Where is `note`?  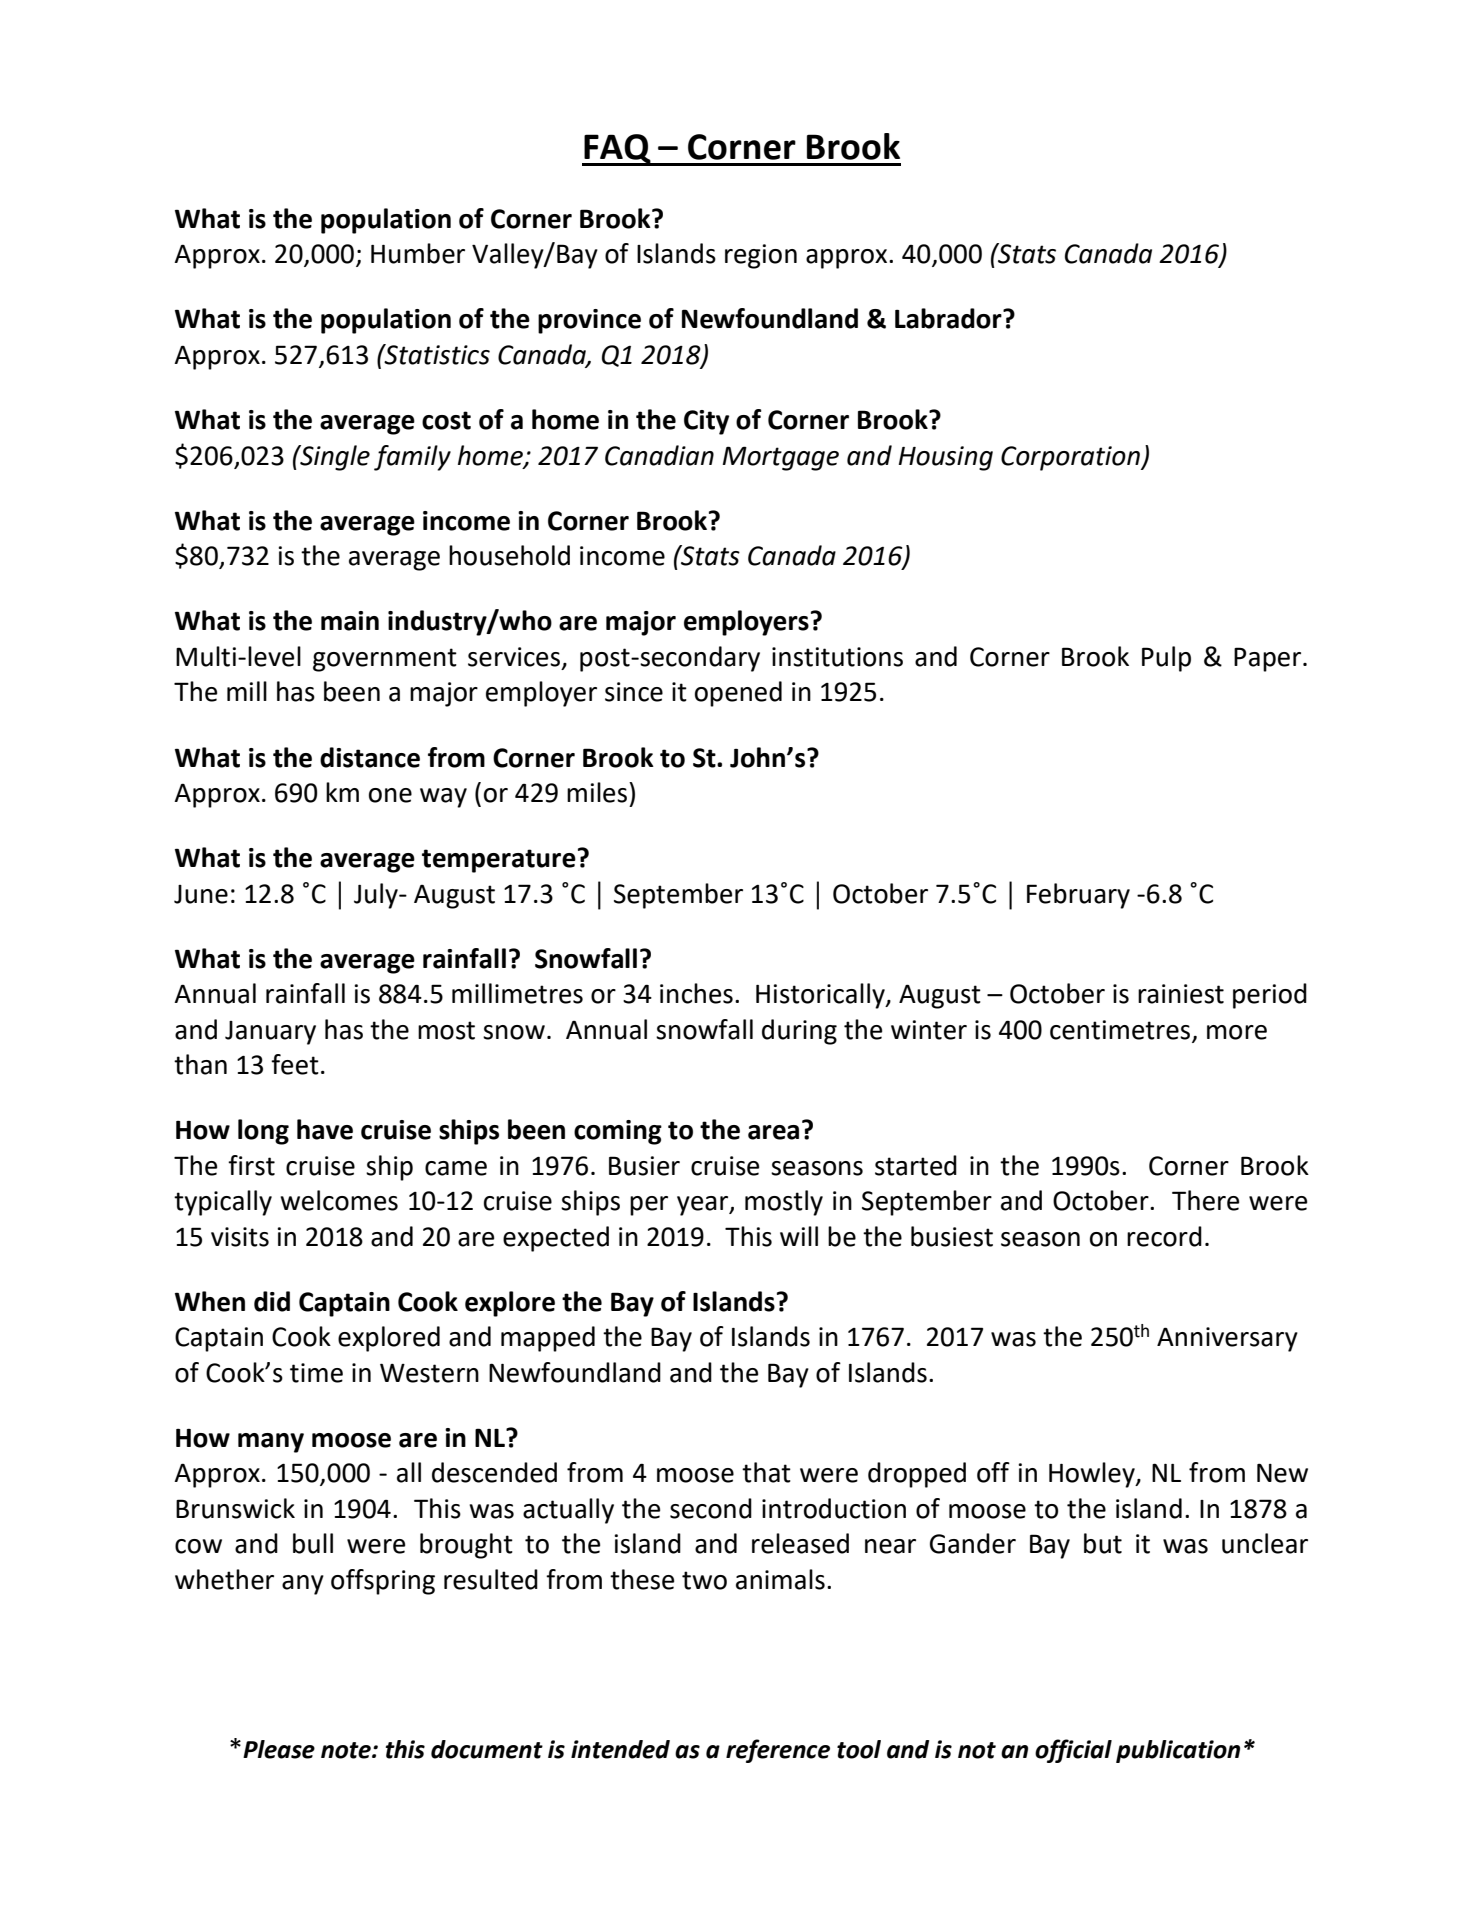 note is located at coordinates (347, 1750).
